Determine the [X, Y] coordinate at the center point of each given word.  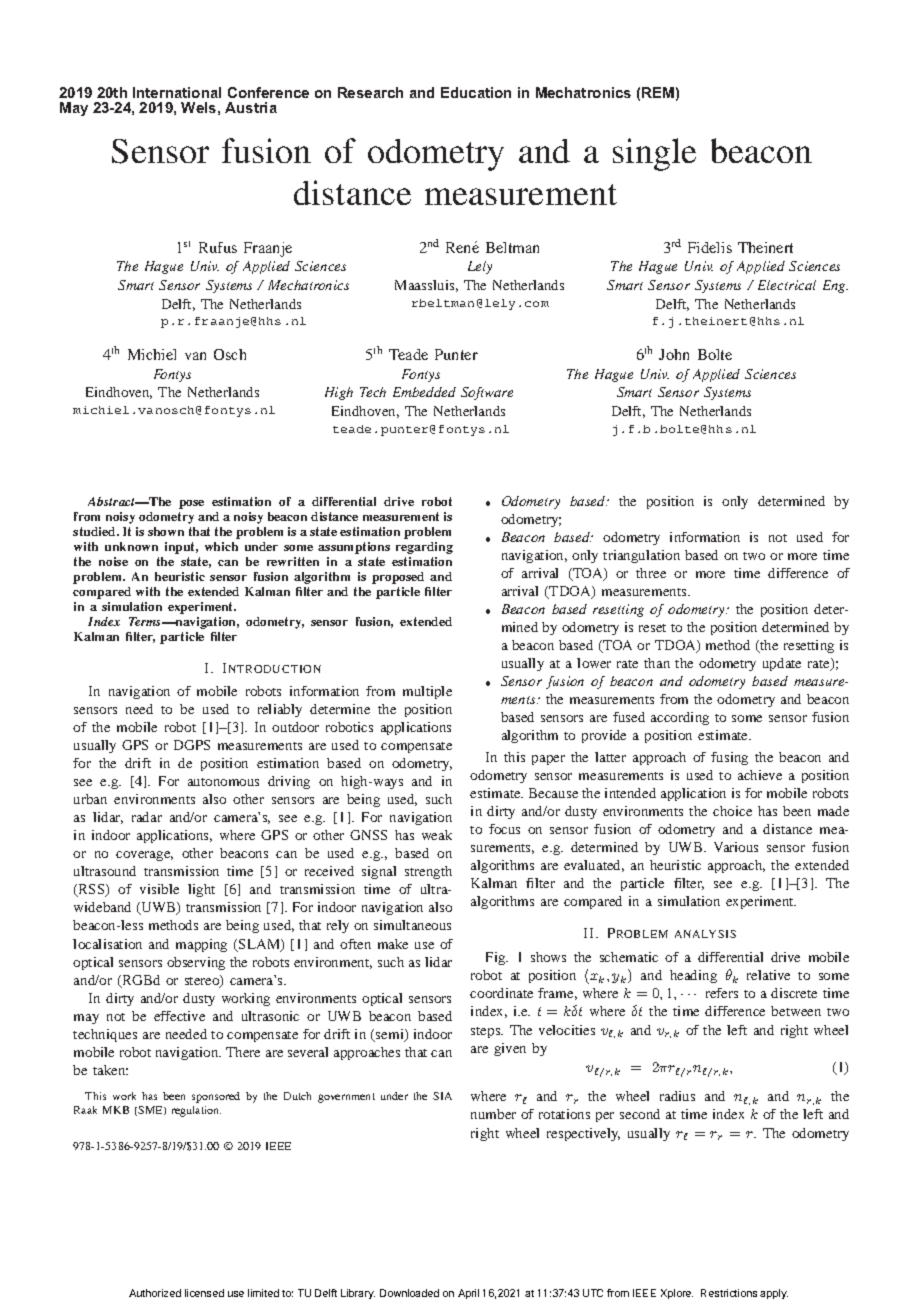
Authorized [155, 1293]
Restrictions [729, 1293]
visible [159, 889]
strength [428, 872]
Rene [462, 247]
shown [166, 531]
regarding [424, 548]
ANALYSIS [705, 934]
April [468, 1294]
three [651, 573]
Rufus [218, 247]
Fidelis [710, 247]
